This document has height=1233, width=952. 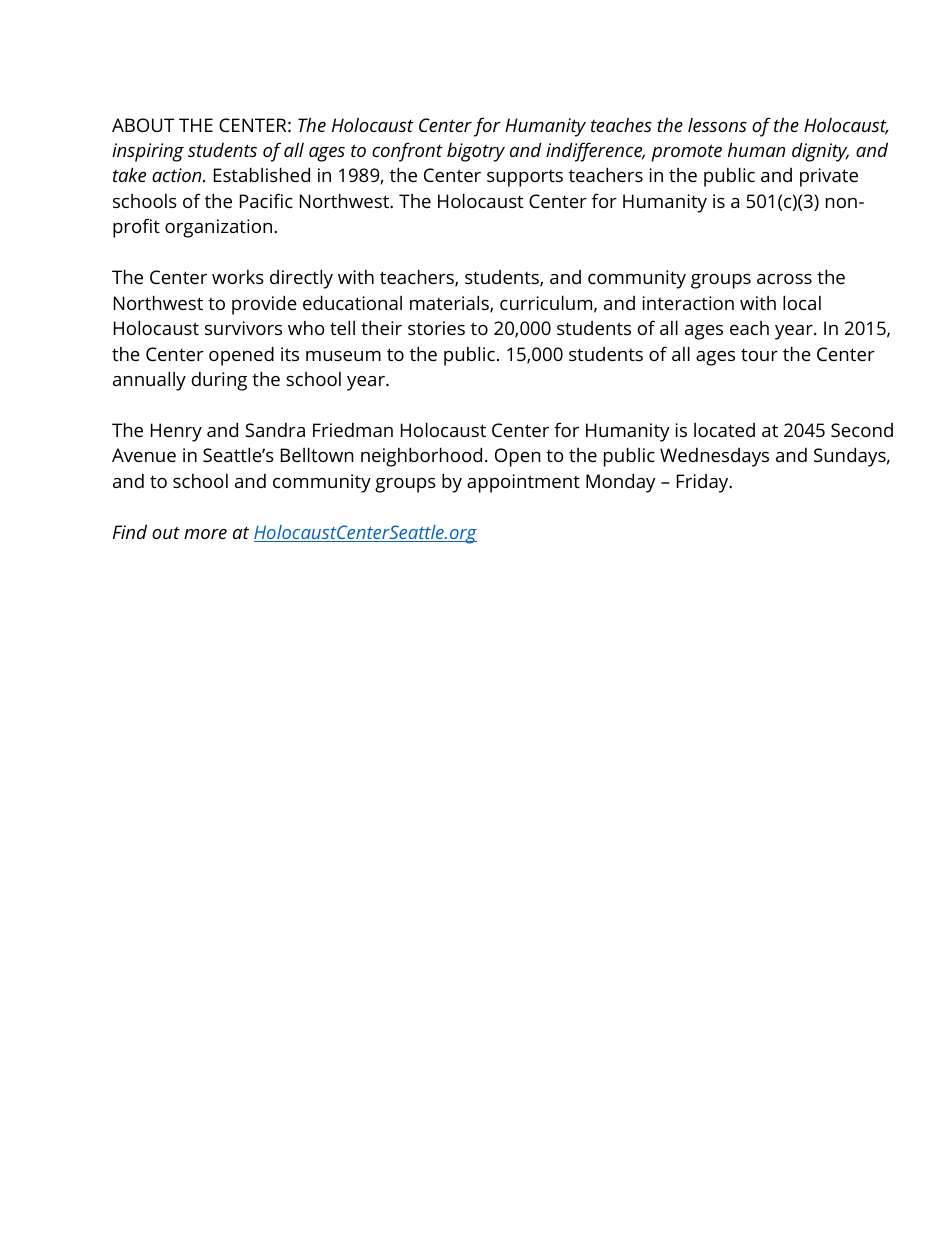 I want to click on appointment, so click(x=523, y=483).
